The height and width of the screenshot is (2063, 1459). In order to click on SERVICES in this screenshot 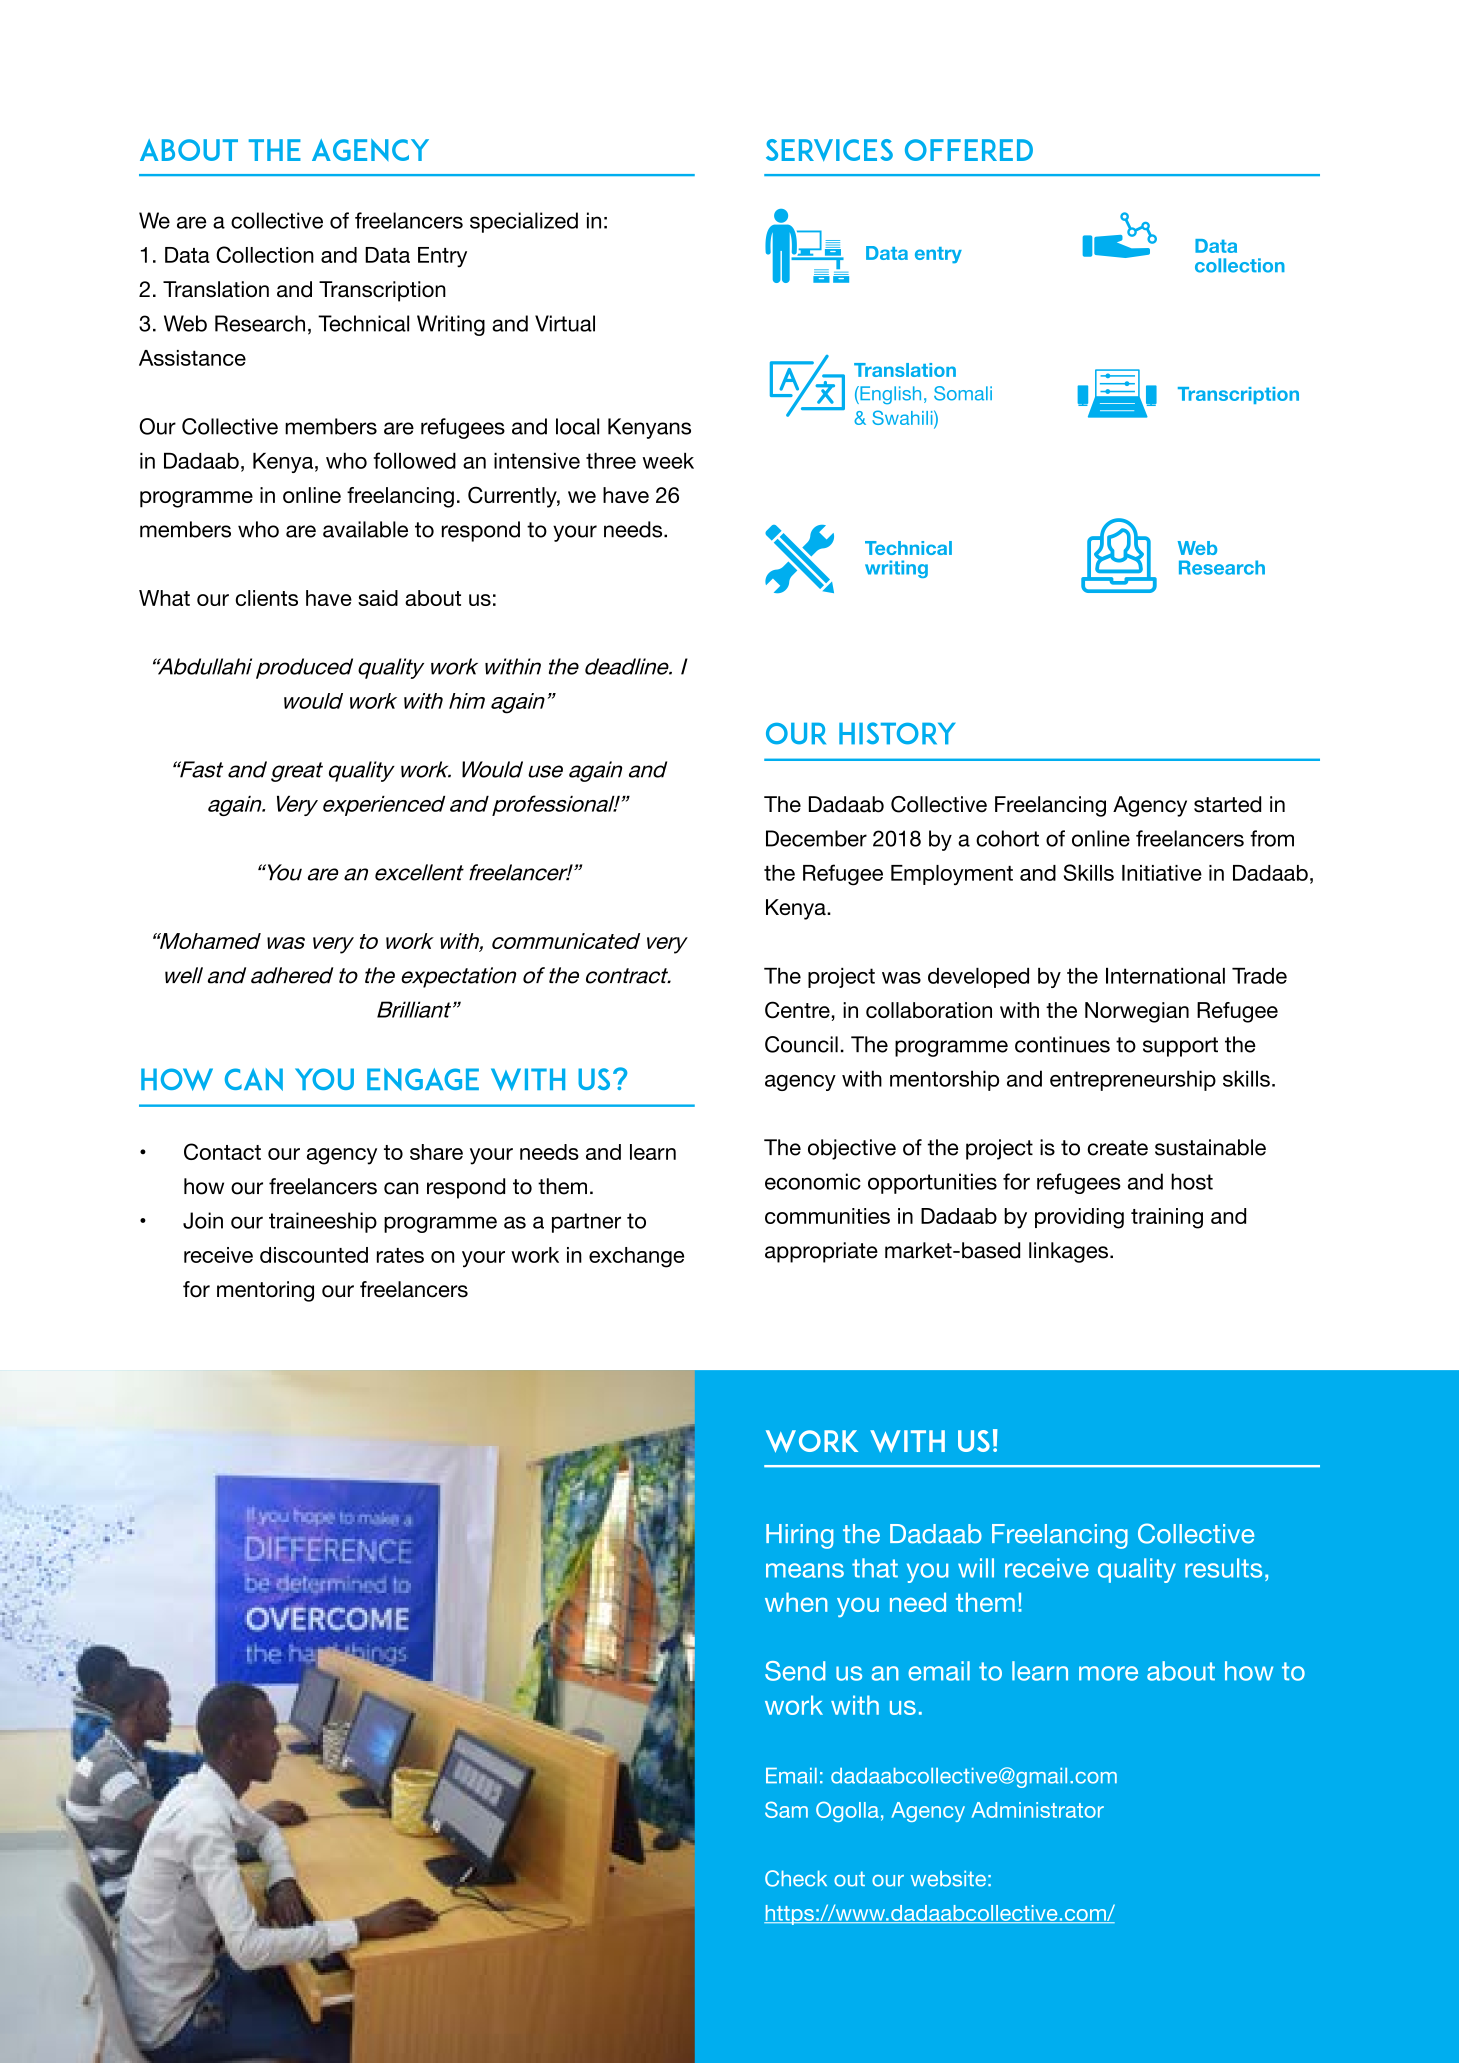, I will do `click(829, 150)`.
